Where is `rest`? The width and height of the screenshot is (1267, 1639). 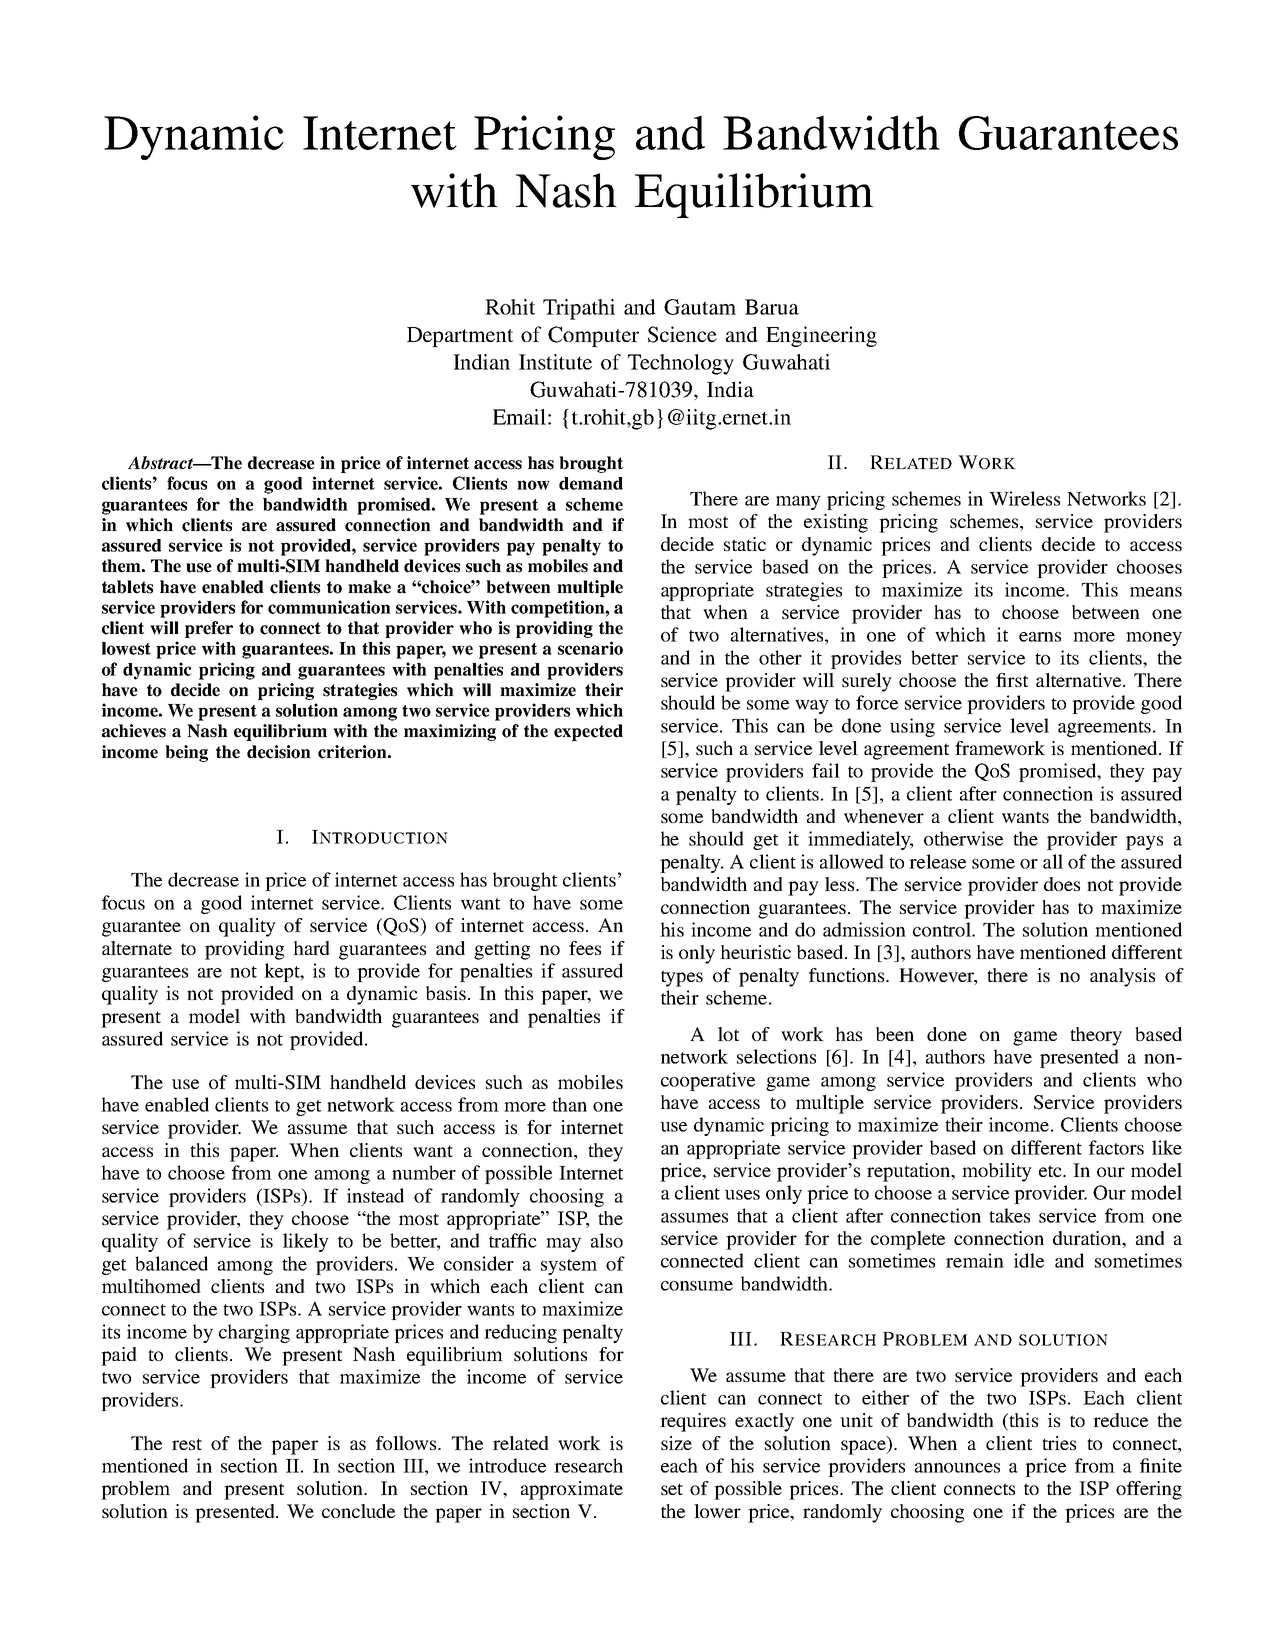 rest is located at coordinates (187, 1444).
